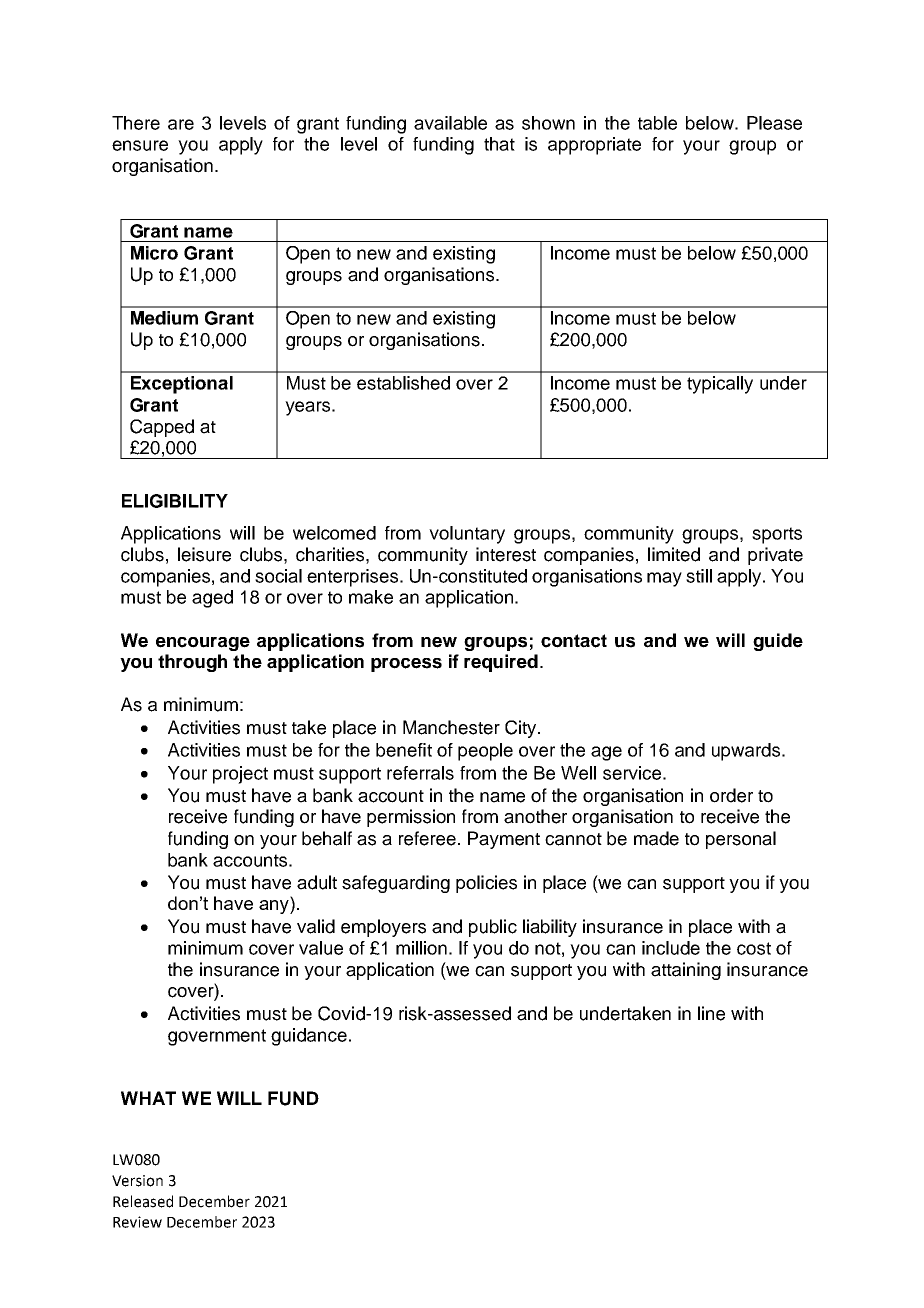  Describe the element at coordinates (657, 123) in the image. I see `table` at that location.
